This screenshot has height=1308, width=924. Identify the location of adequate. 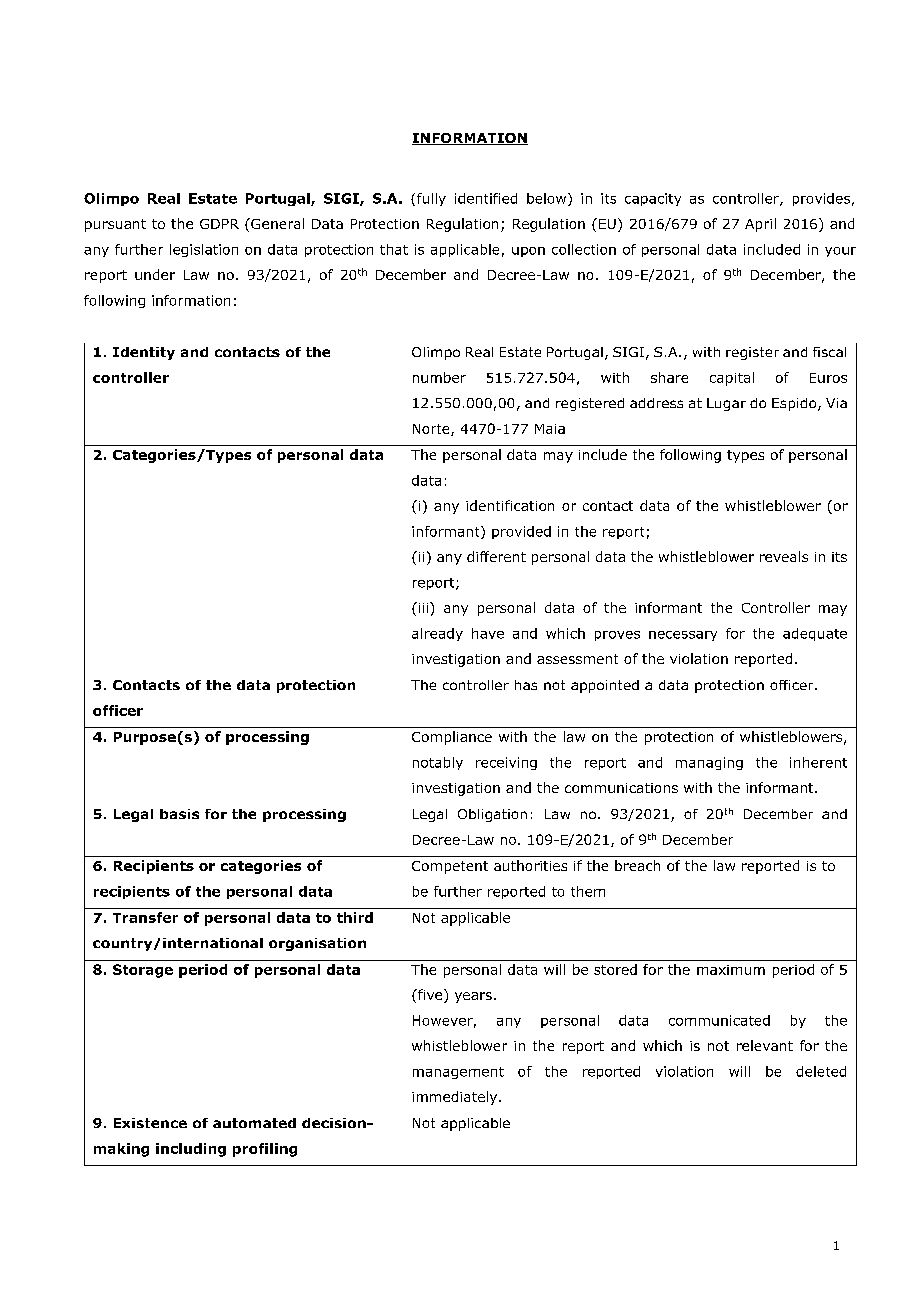
(815, 634).
